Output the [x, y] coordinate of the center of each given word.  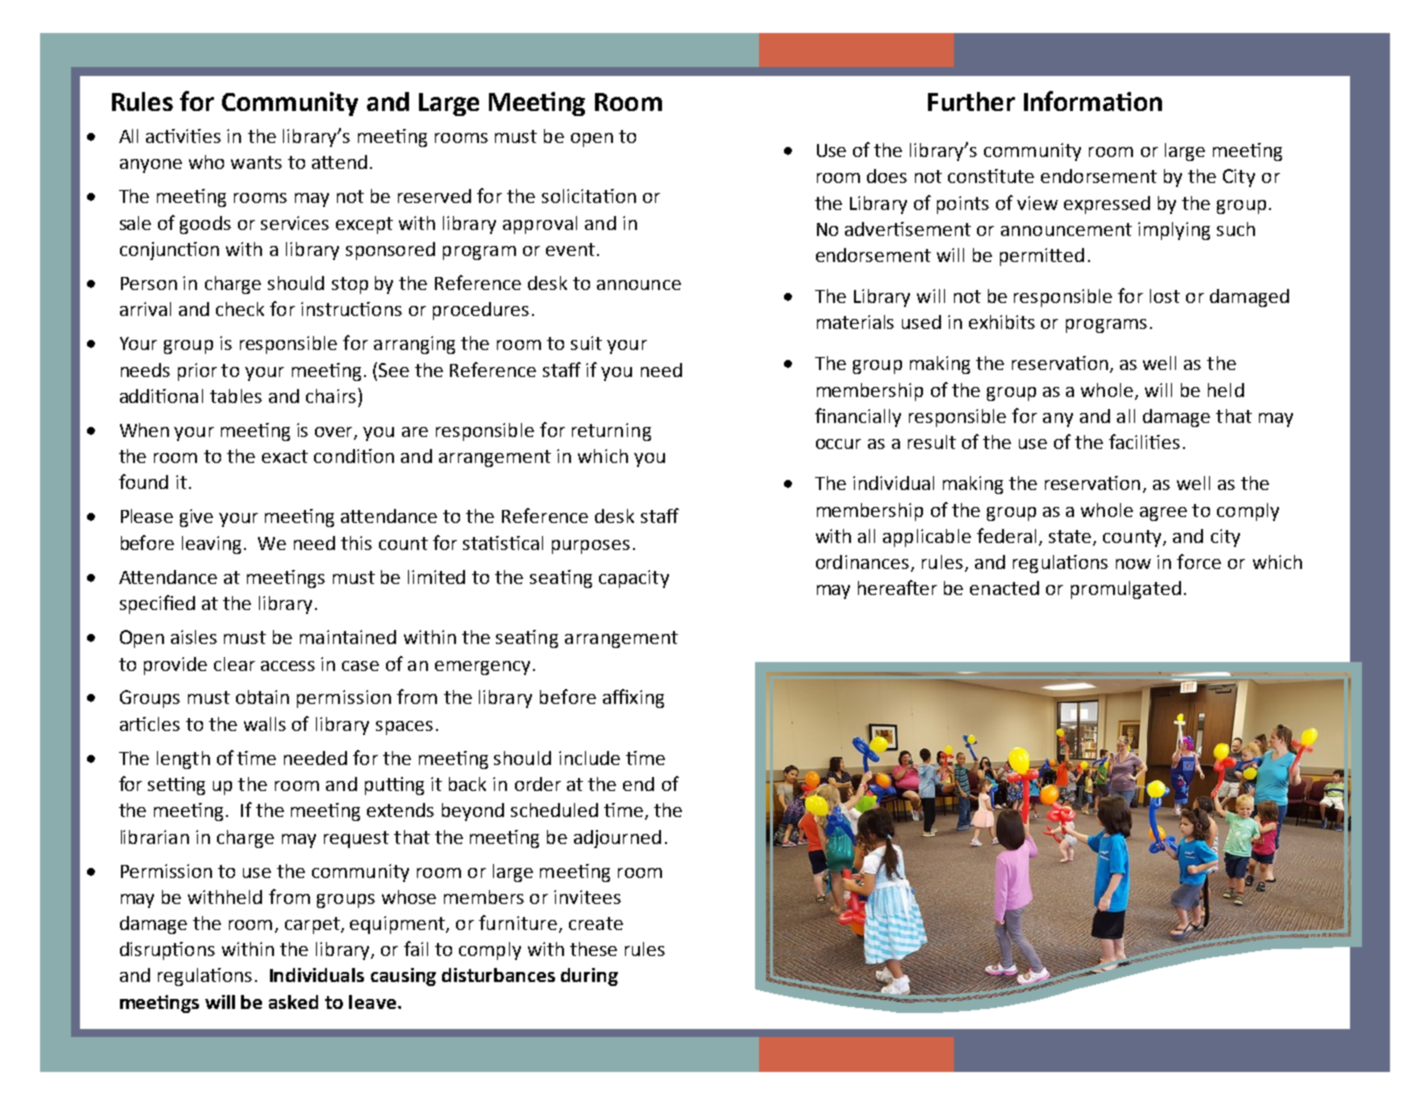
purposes [591, 547]
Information [1093, 101]
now [1133, 564]
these [593, 949]
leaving [213, 545]
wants [256, 162]
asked [293, 1002]
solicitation [589, 196]
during [589, 977]
